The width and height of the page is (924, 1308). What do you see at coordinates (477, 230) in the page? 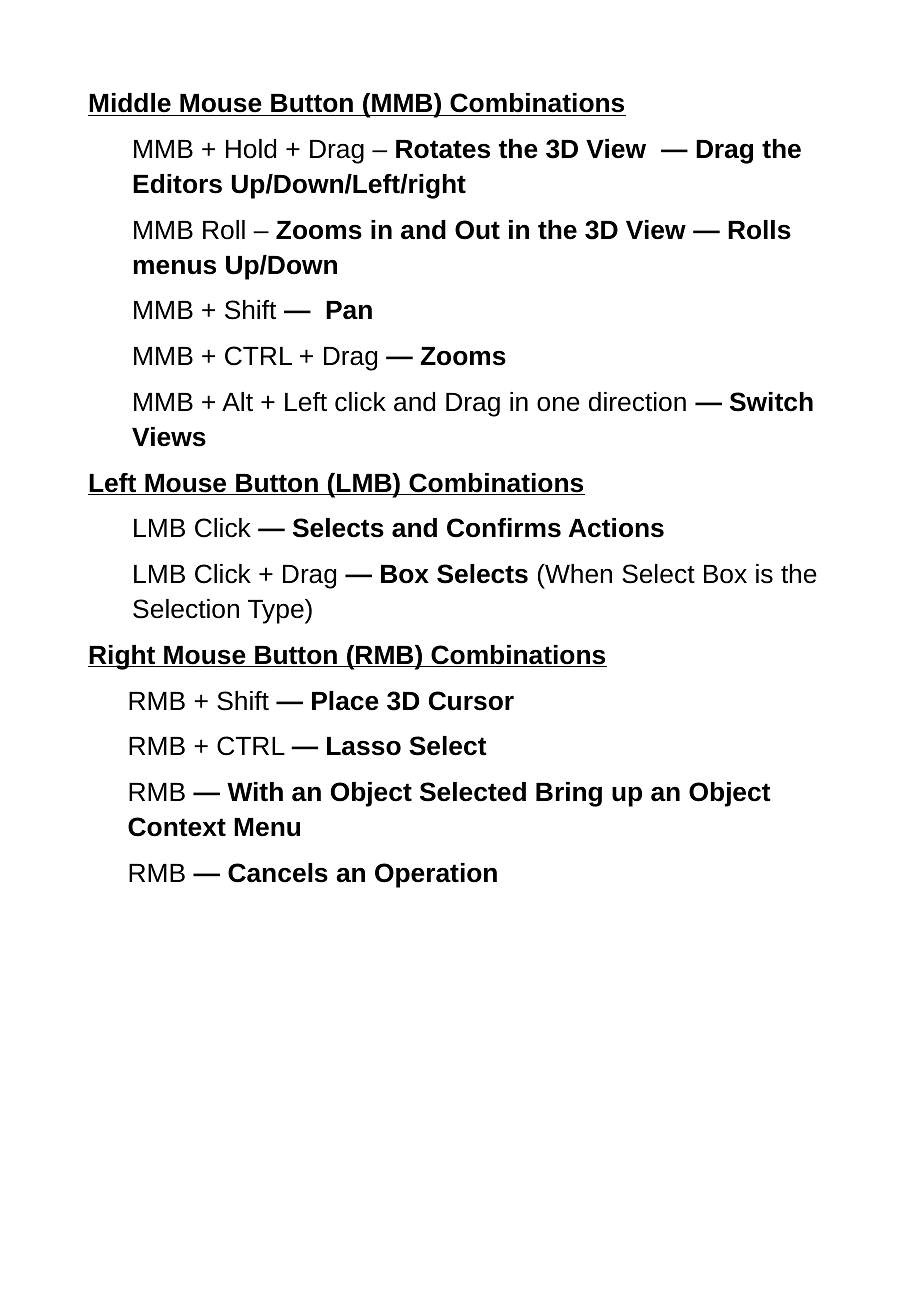
I see `Out` at bounding box center [477, 230].
